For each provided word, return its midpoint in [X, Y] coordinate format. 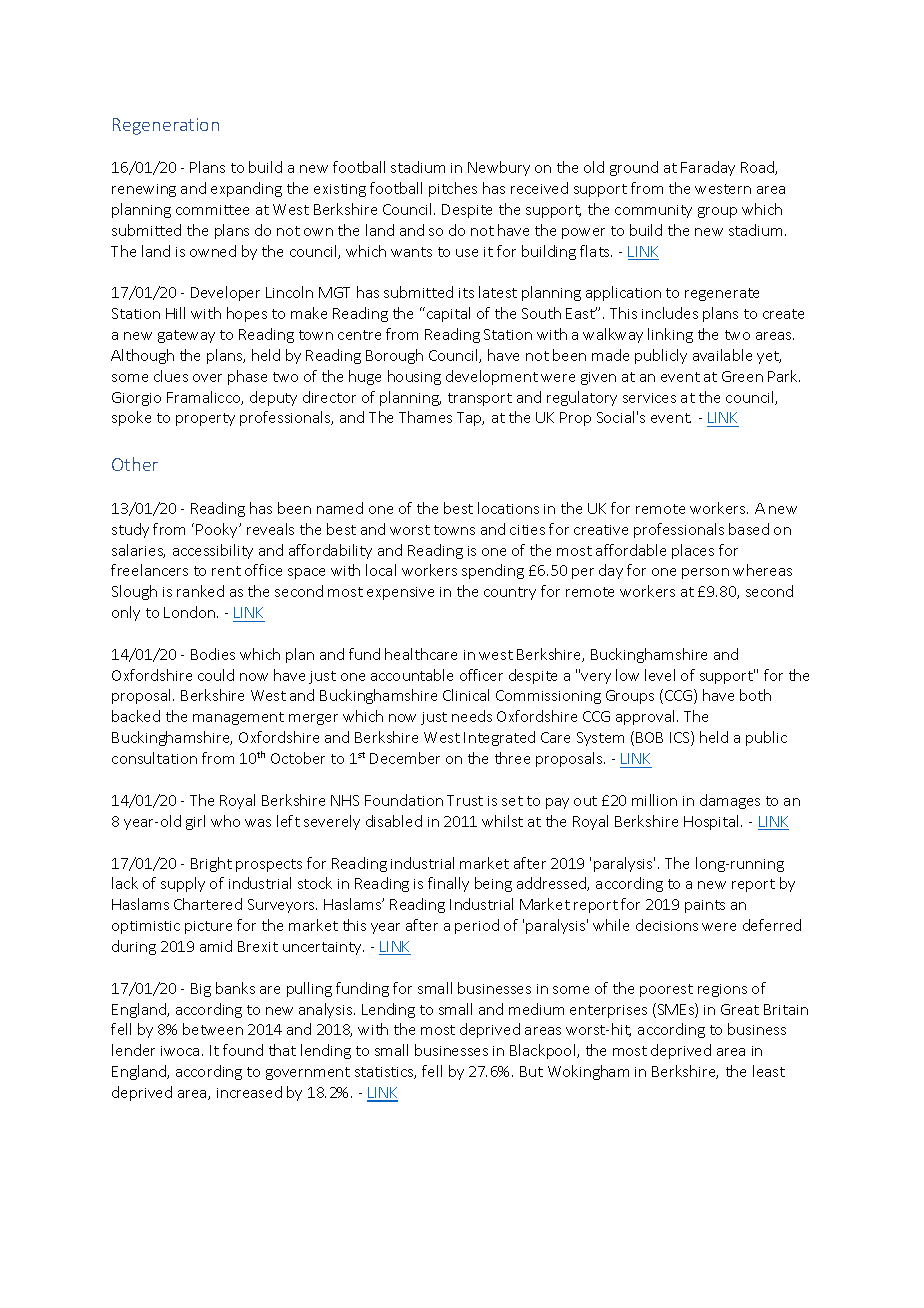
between [213, 1029]
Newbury [499, 168]
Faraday [708, 168]
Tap [470, 419]
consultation [154, 758]
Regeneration [166, 126]
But [531, 1071]
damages [730, 801]
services [649, 398]
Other [135, 464]
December [405, 758]
